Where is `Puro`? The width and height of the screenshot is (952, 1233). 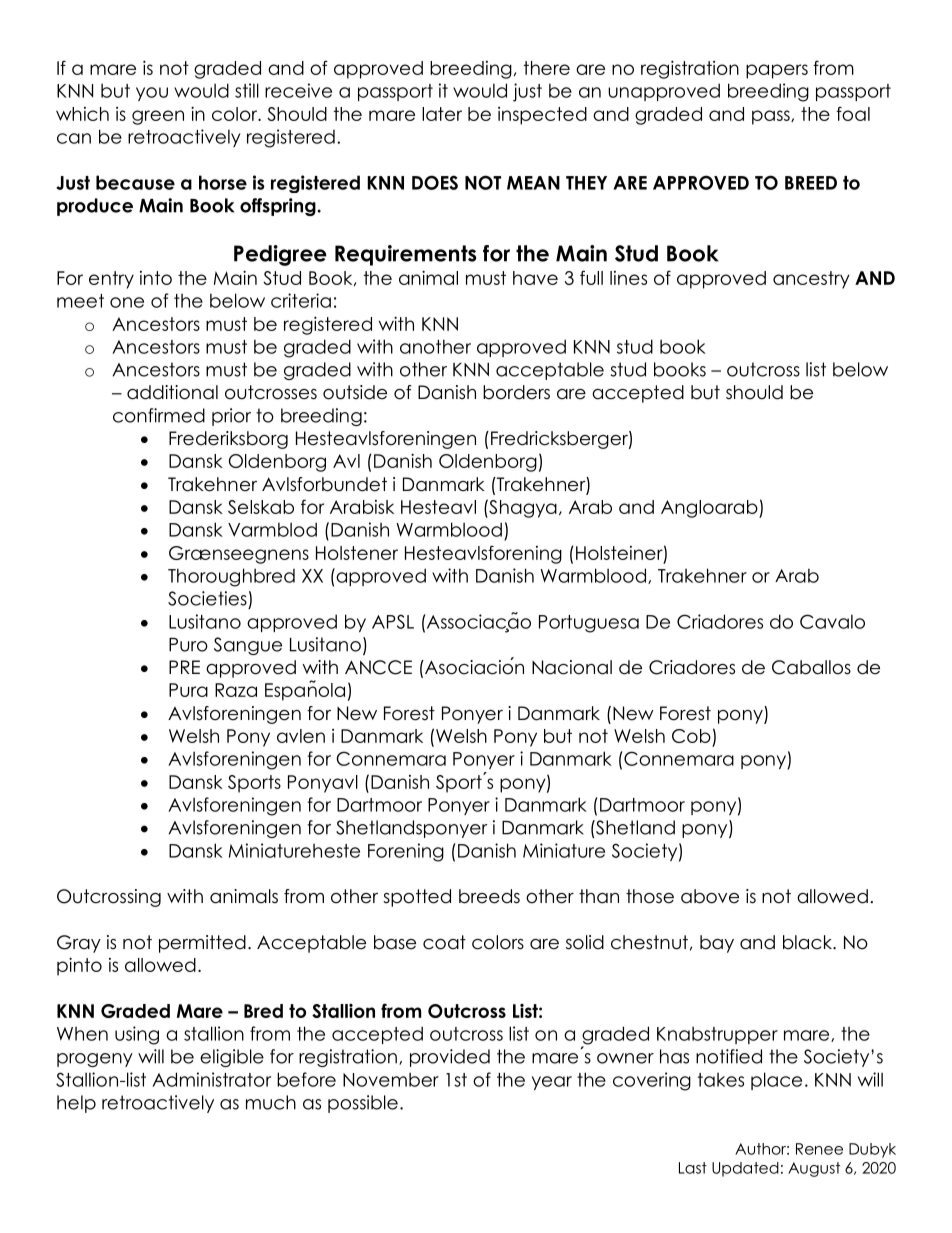
Puro is located at coordinates (188, 645).
